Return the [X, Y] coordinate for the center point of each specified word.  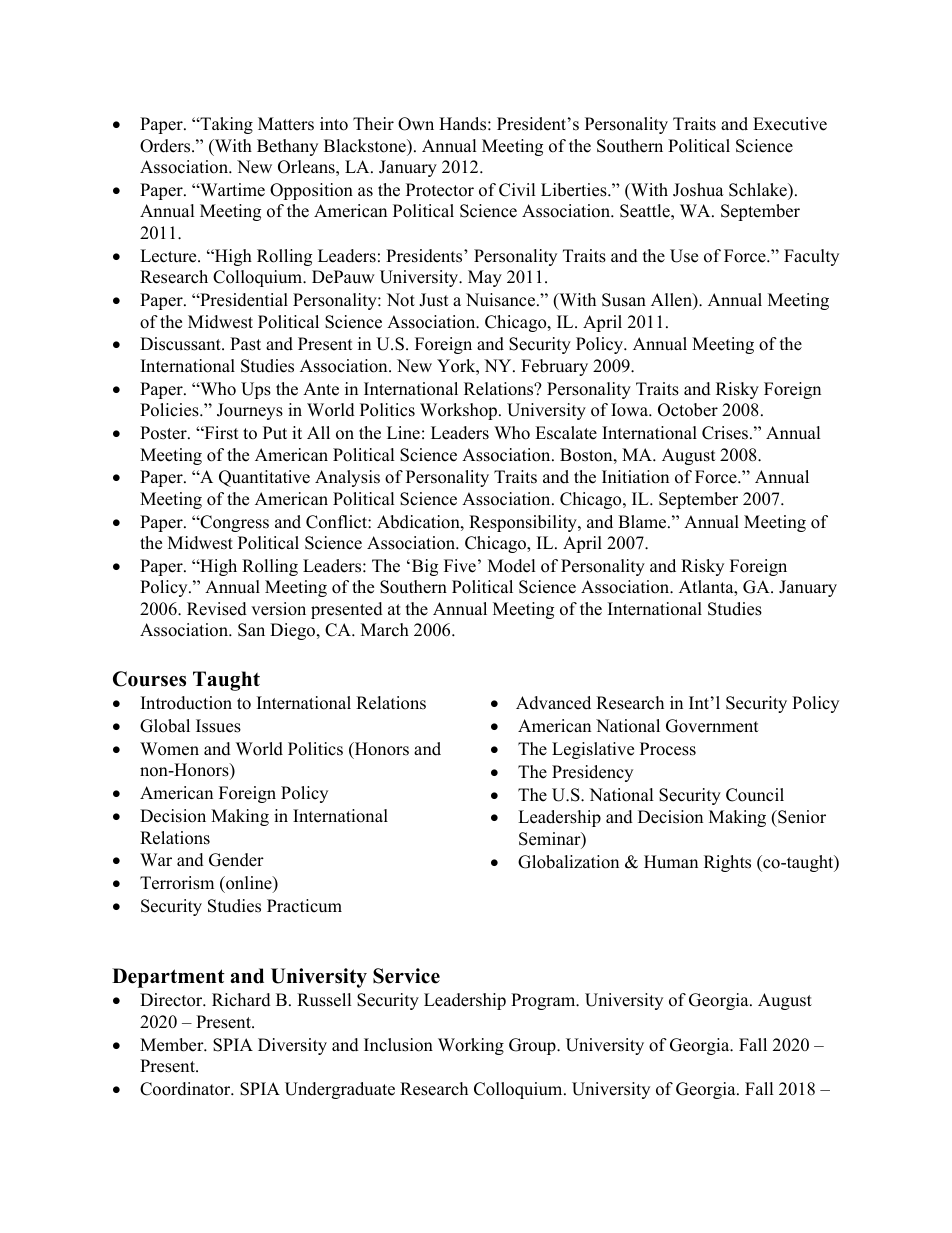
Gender [236, 860]
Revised [217, 609]
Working [471, 1046]
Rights [727, 863]
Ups [256, 390]
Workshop [460, 411]
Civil [517, 190]
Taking [225, 125]
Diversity [292, 1046]
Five [460, 566]
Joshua [698, 190]
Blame [643, 522]
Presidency [592, 773]
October [688, 410]
